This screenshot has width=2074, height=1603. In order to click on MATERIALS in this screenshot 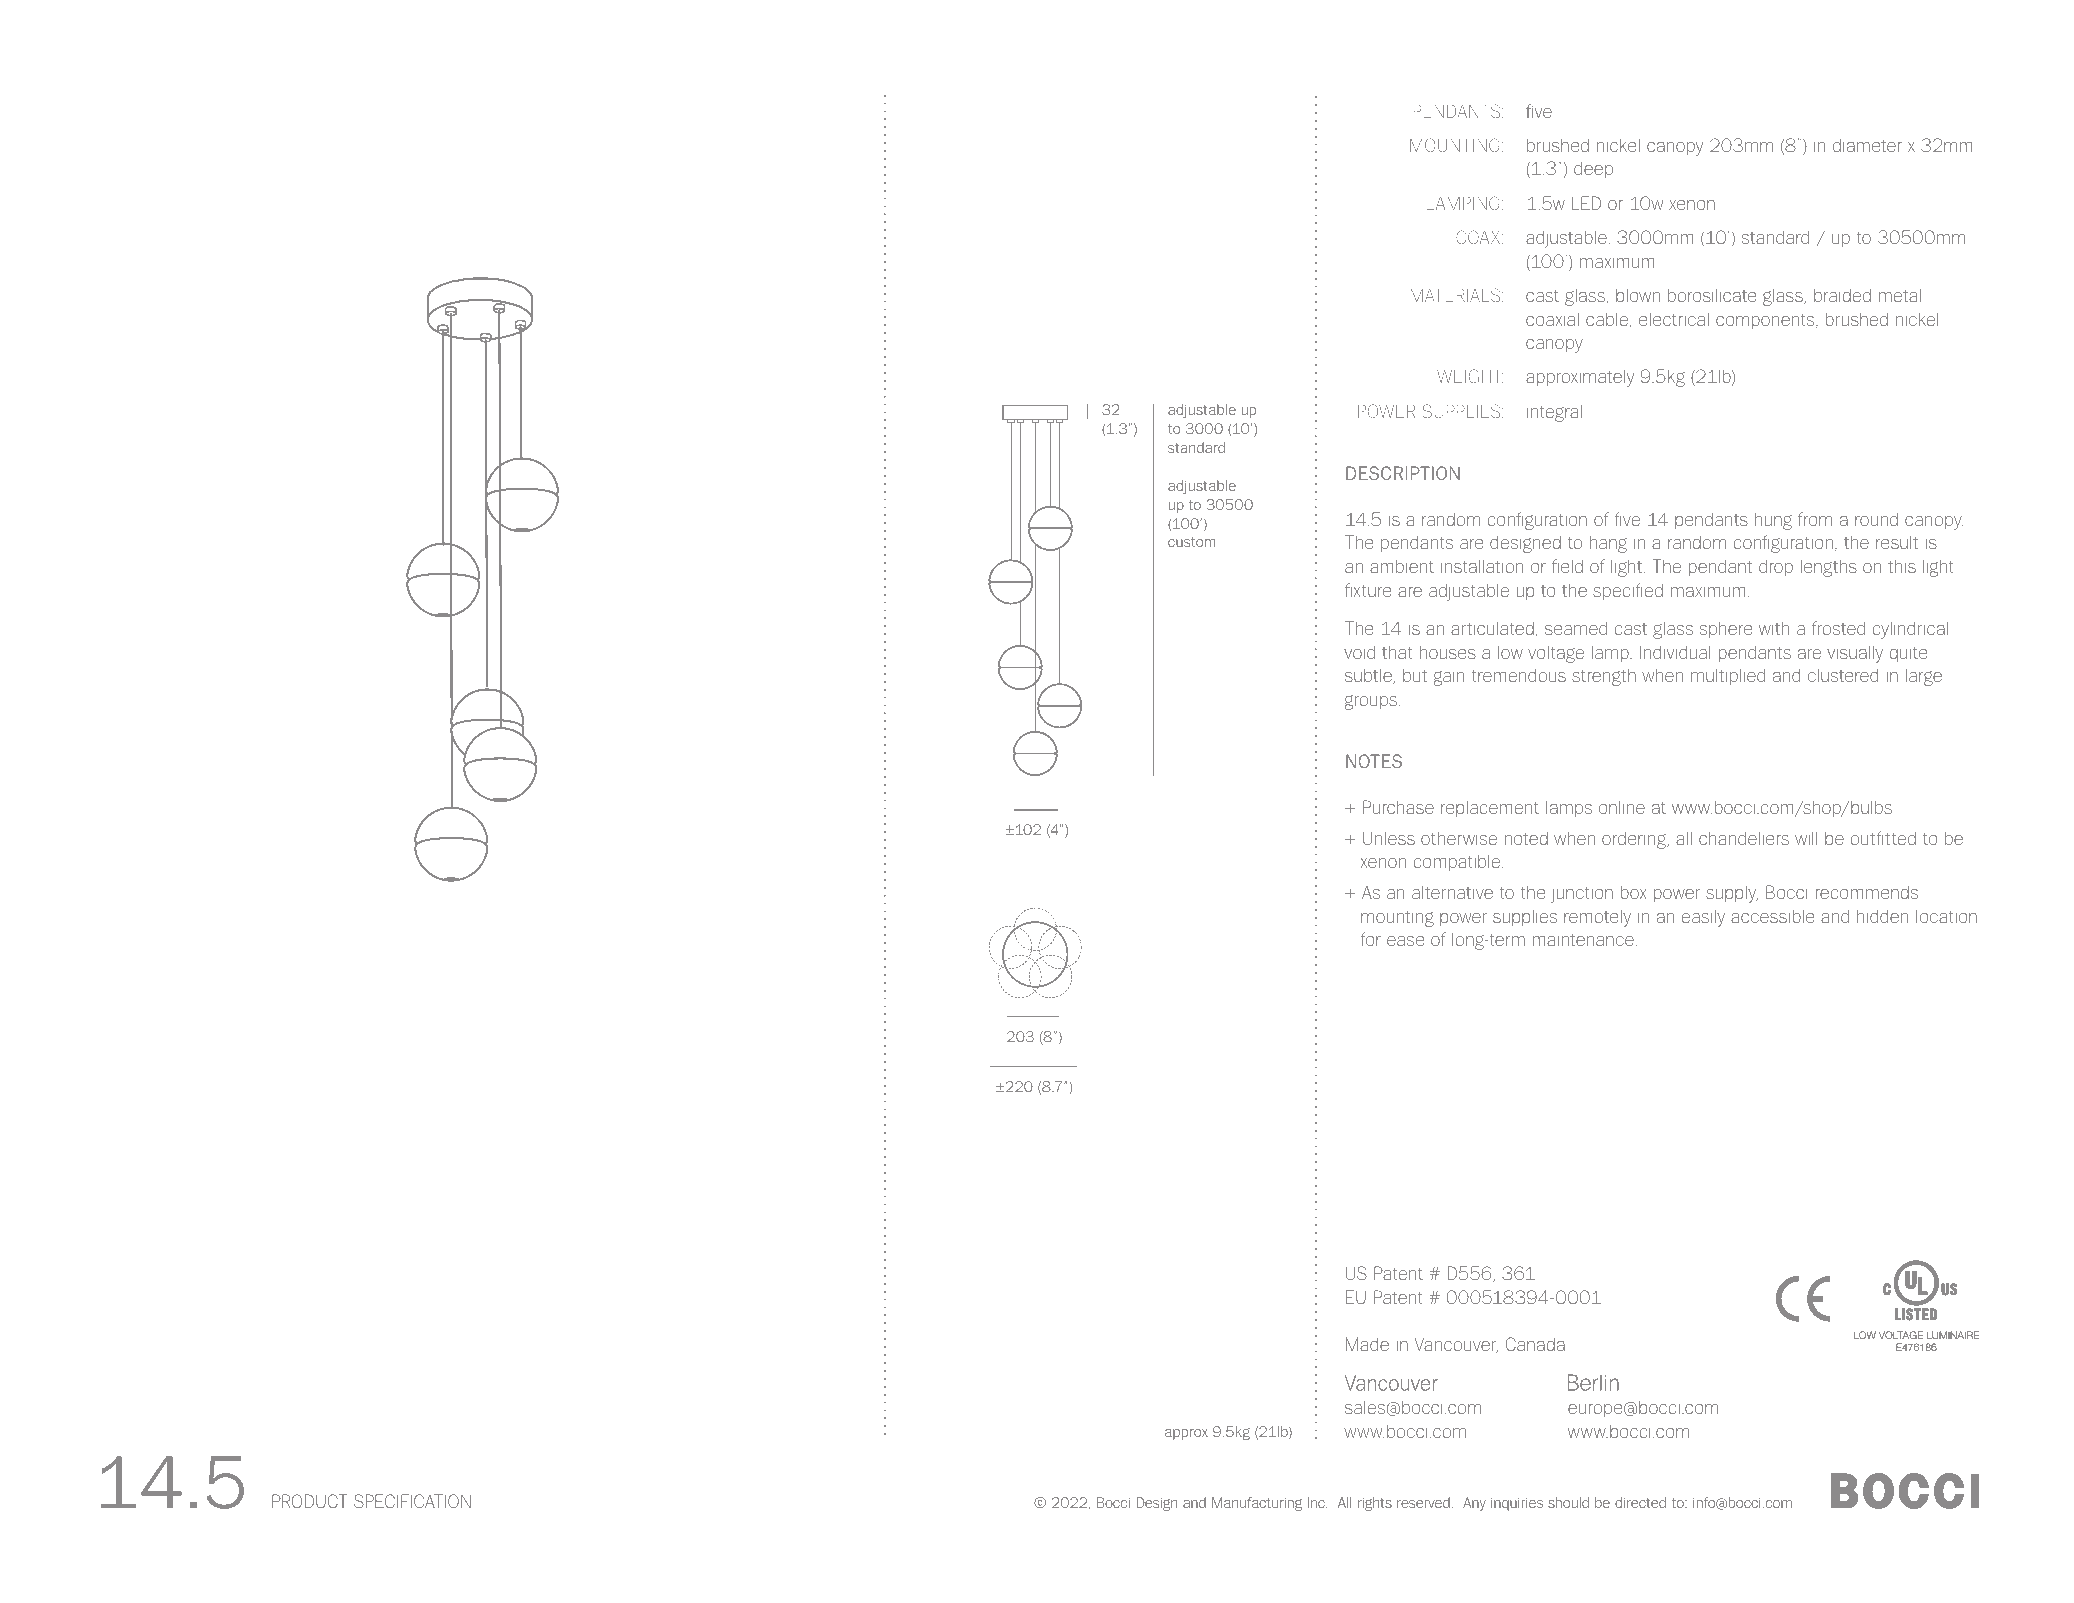, I will do `click(1457, 295)`.
